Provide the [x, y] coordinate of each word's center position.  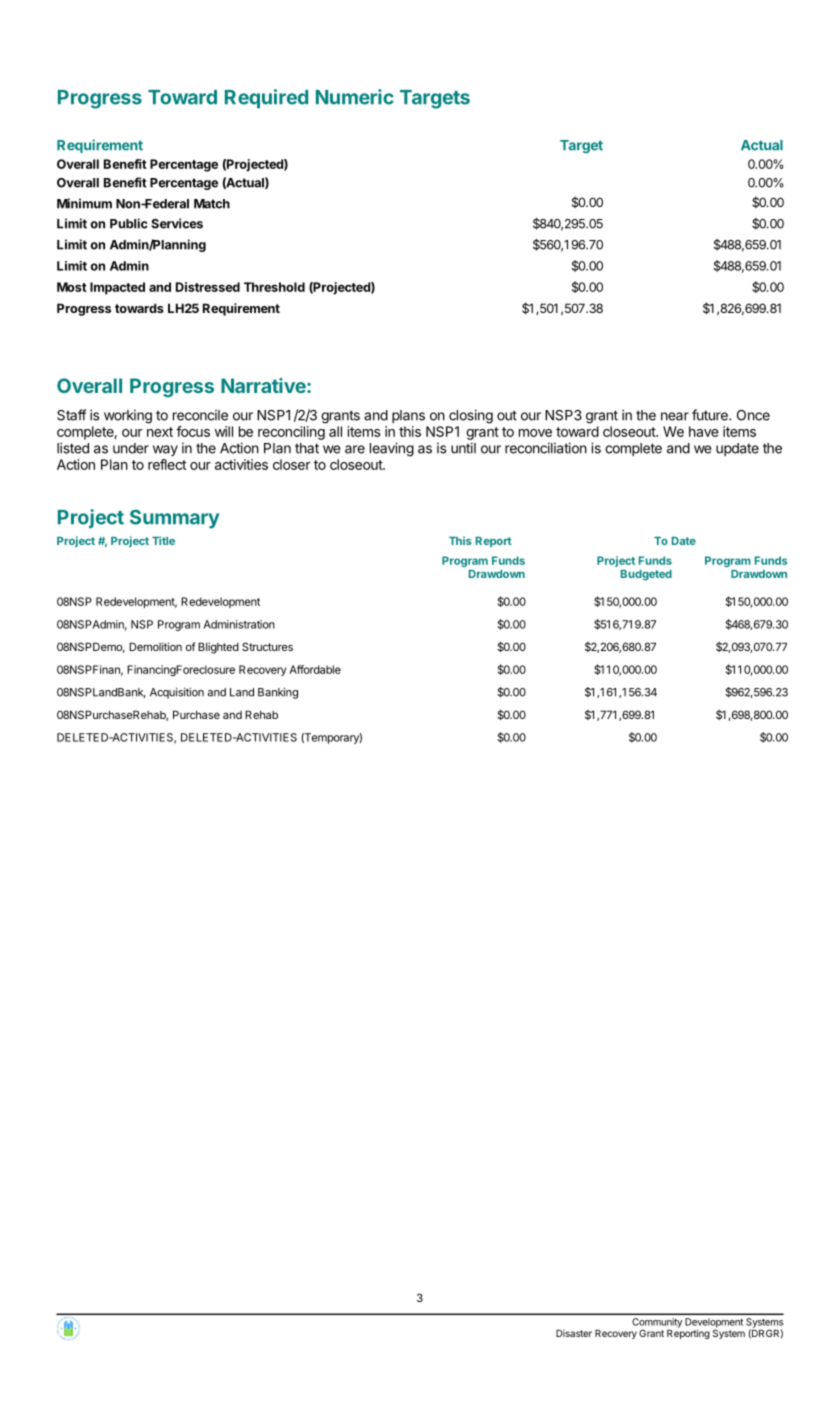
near [675, 416]
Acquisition [177, 693]
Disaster [574, 1333]
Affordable [315, 669]
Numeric [355, 97]
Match [212, 204]
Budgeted [646, 575]
